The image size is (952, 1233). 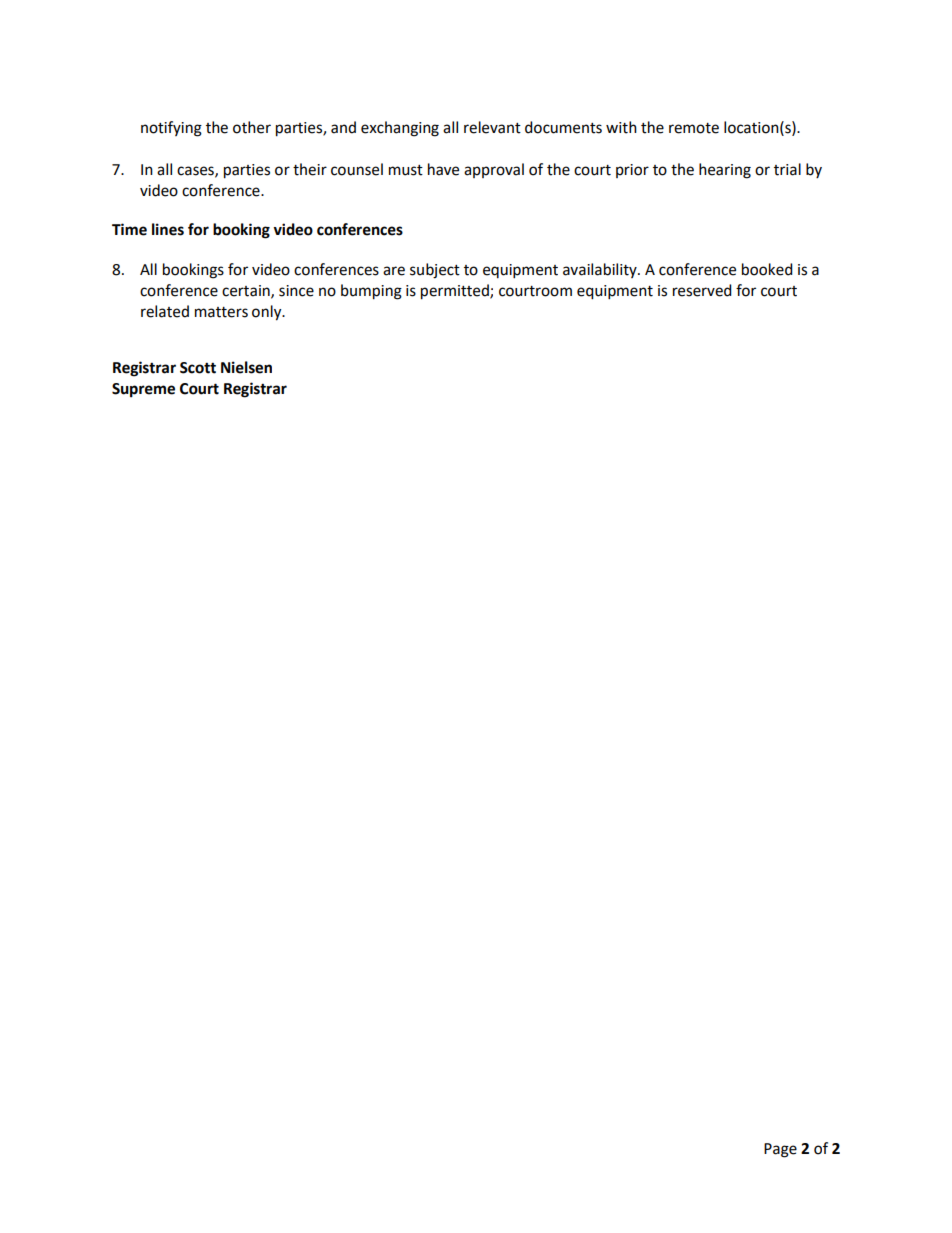 I want to click on Nielsen, so click(x=246, y=367).
